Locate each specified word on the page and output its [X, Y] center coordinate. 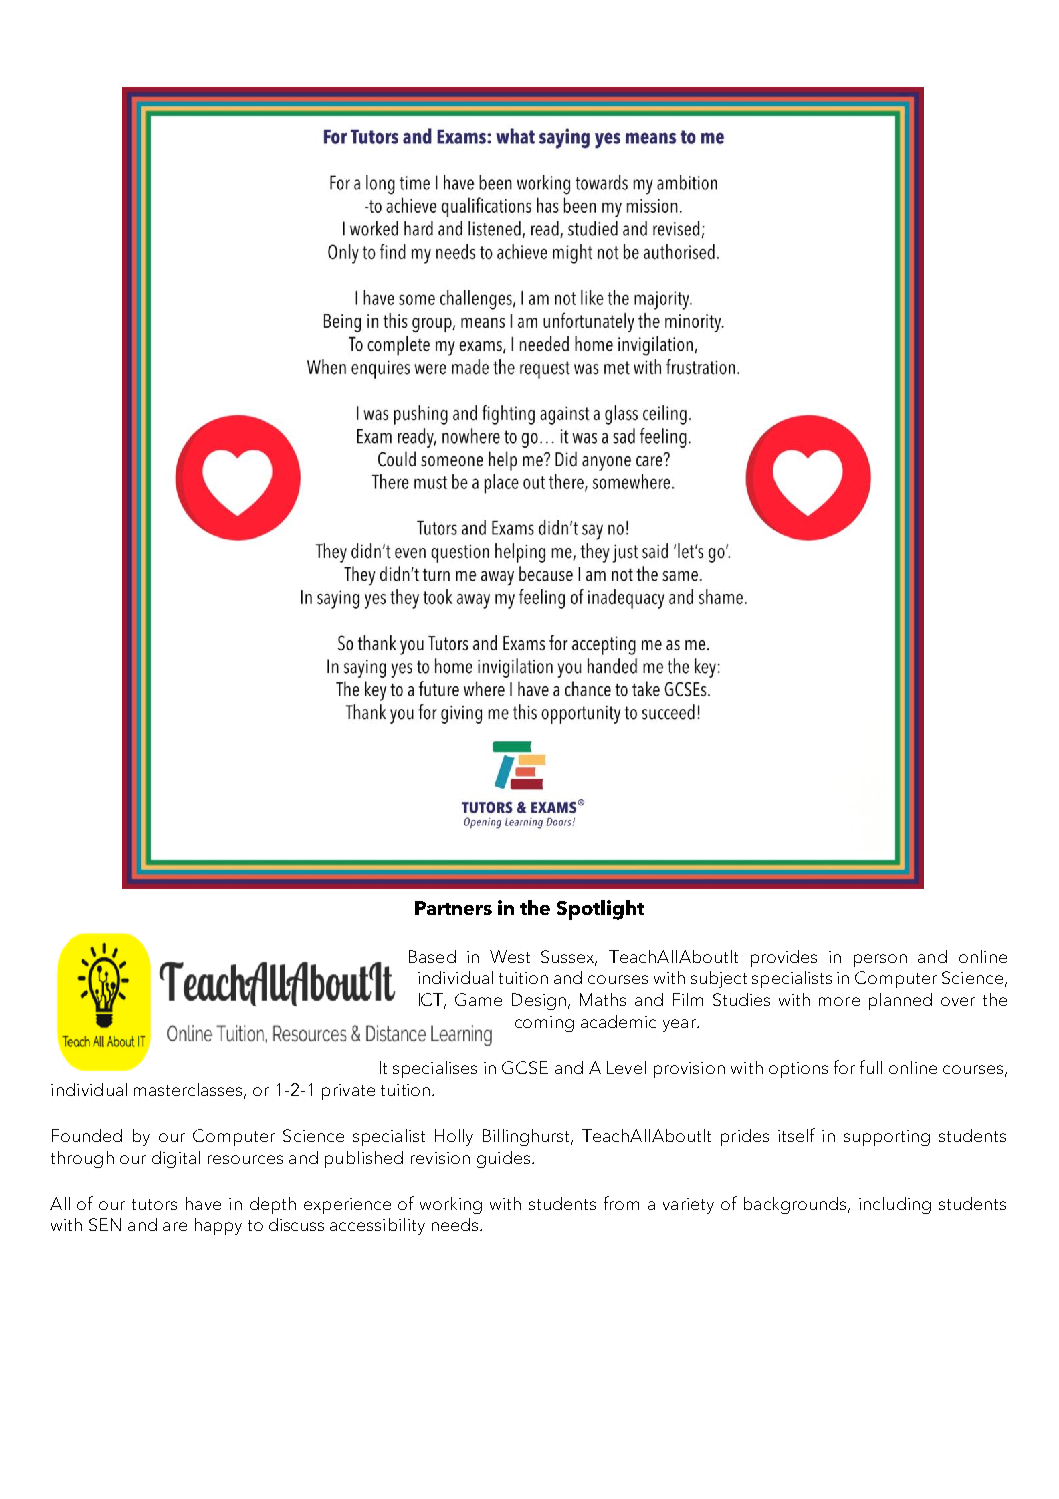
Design [539, 1001]
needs [456, 1224]
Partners [453, 908]
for [844, 1067]
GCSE [525, 1067]
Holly [454, 1137]
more [839, 1001]
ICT [432, 1001]
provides [784, 958]
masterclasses [189, 1090]
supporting [887, 1138]
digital [176, 1159]
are [175, 1226]
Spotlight [600, 910]
